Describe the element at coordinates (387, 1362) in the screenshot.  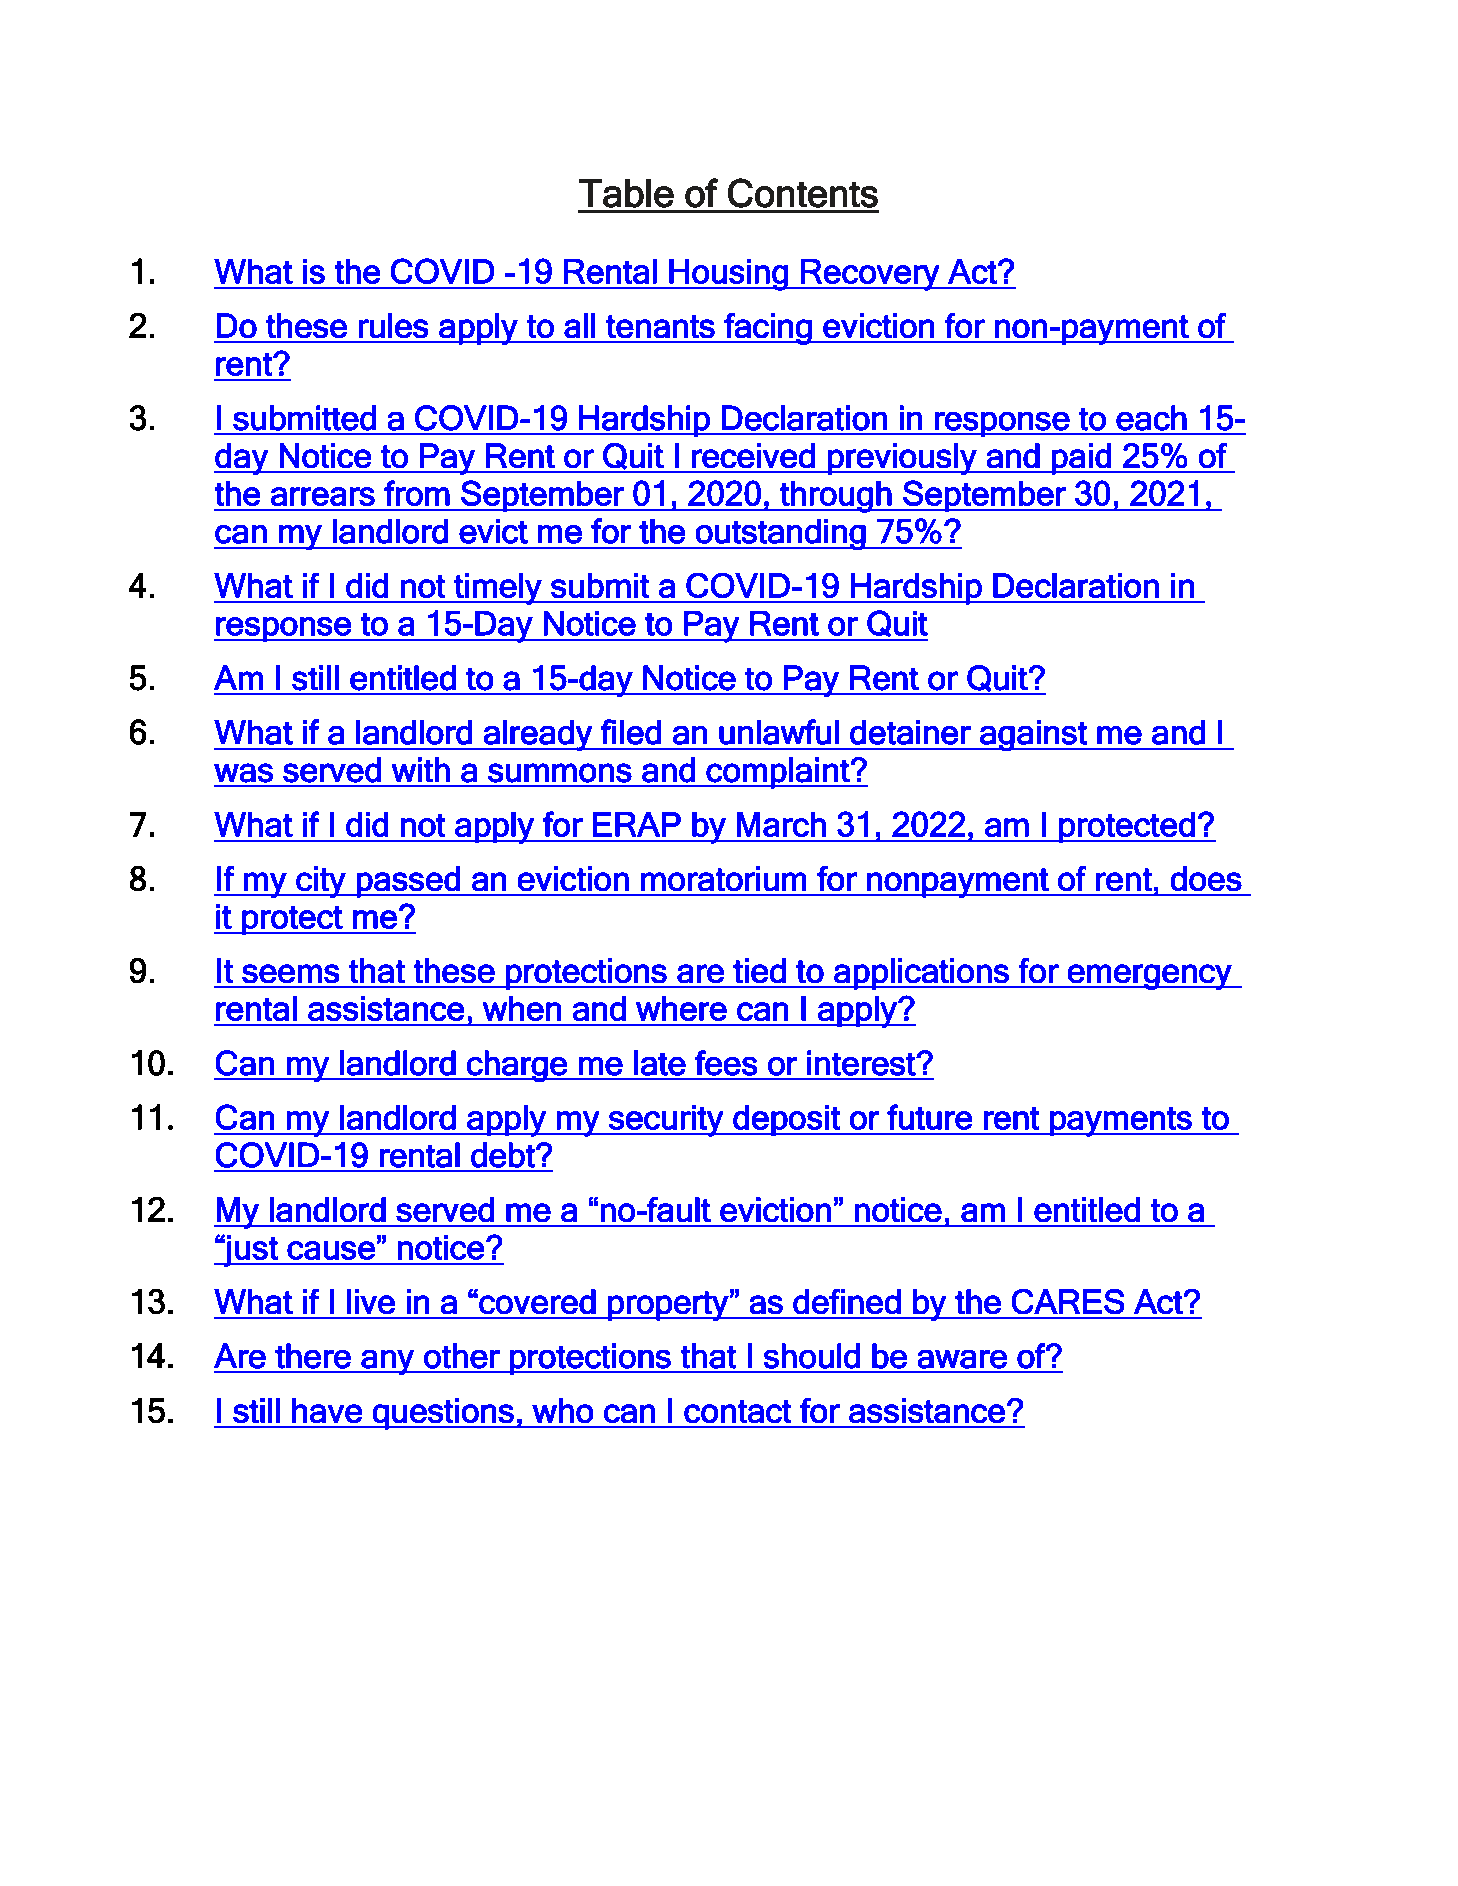
I see `any` at that location.
